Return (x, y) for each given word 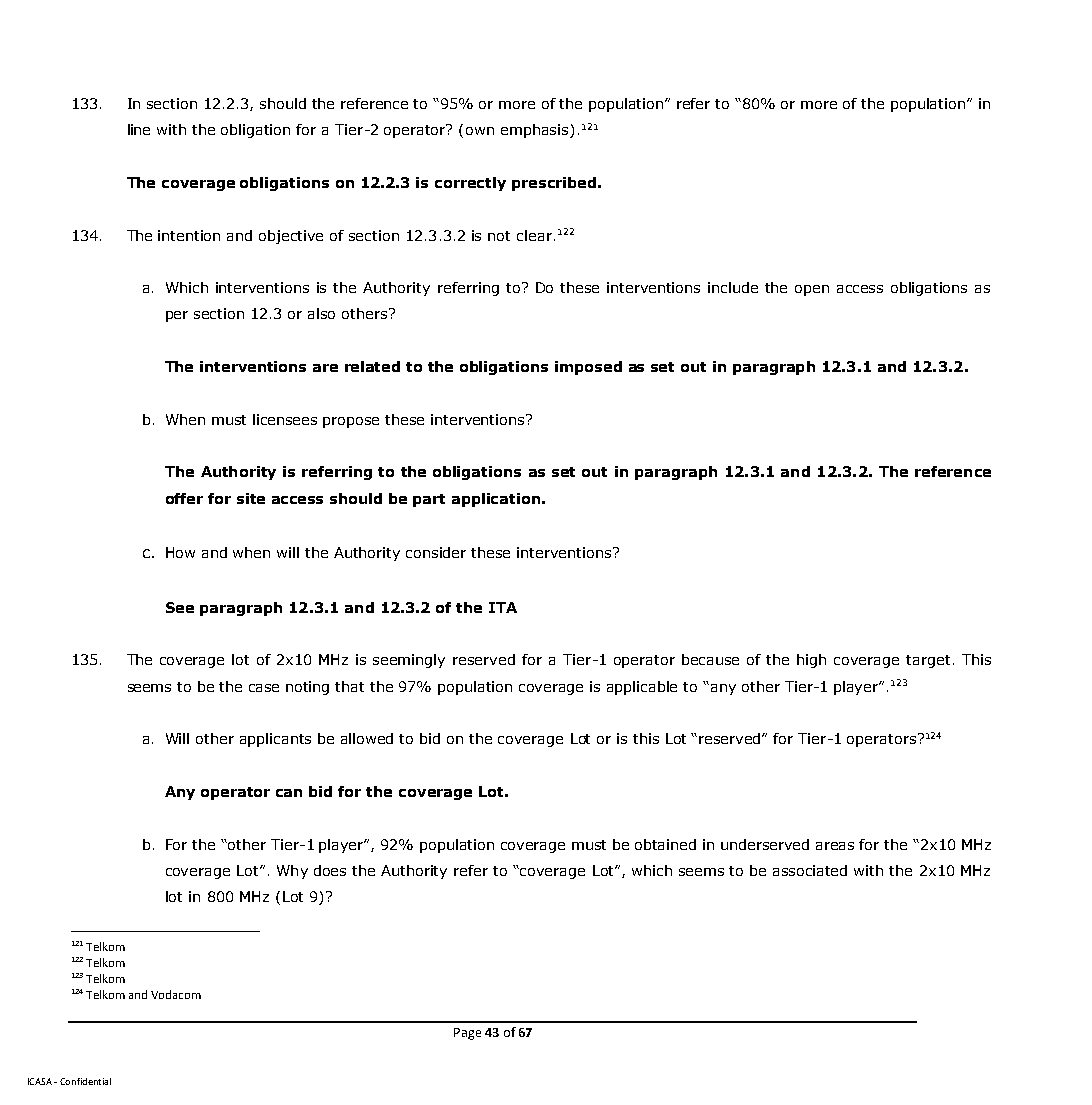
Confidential (85, 1081)
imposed (588, 368)
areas (835, 846)
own (480, 131)
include (733, 287)
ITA (503, 607)
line (139, 129)
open (812, 290)
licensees (285, 419)
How (180, 552)
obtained (665, 844)
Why (292, 872)
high (811, 661)
